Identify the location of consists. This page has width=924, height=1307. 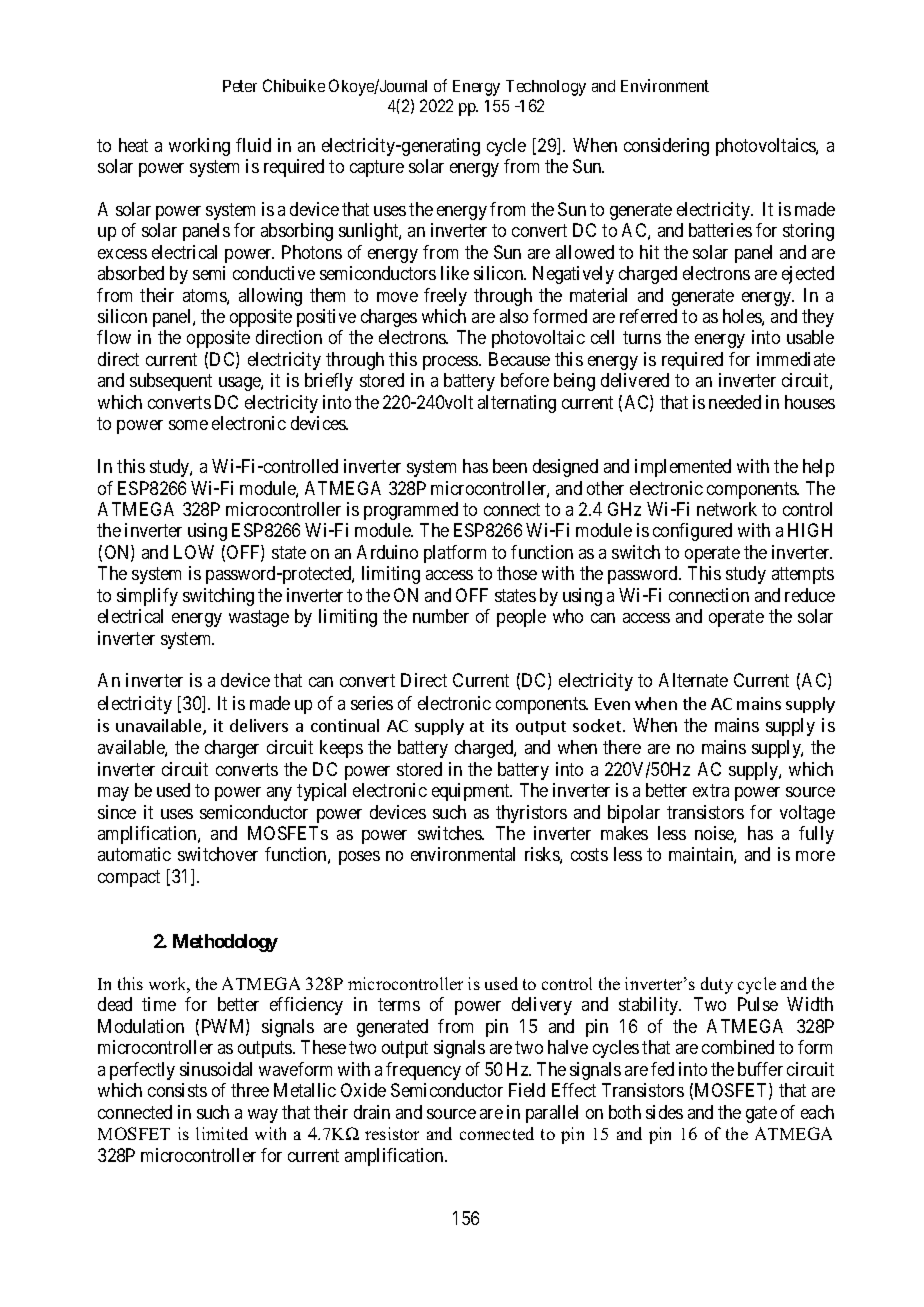
(177, 1090).
